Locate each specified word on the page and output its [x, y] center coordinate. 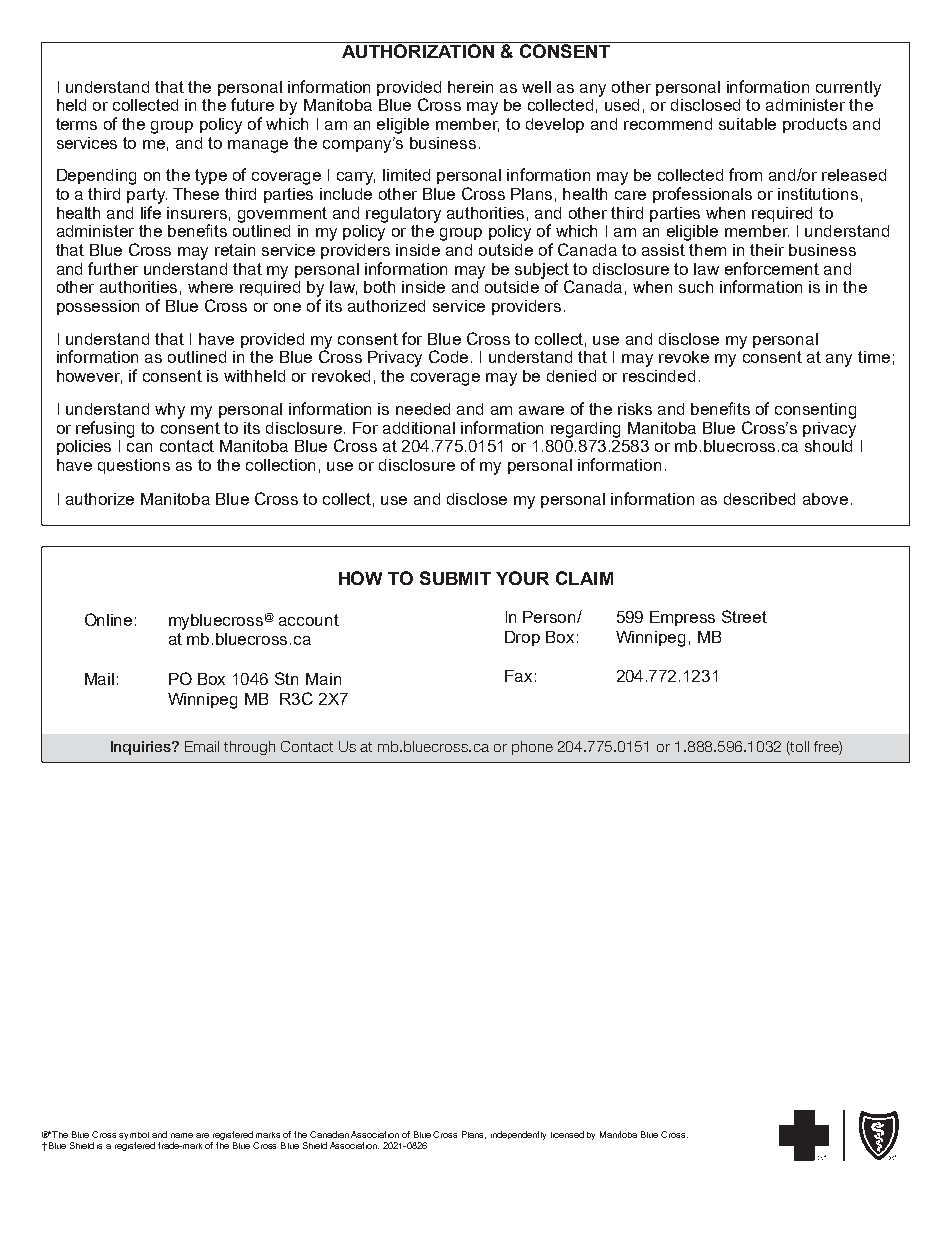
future [252, 104]
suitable [747, 124]
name [182, 1135]
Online [108, 619]
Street [744, 616]
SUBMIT [455, 578]
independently [518, 1135]
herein [470, 87]
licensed [567, 1134]
